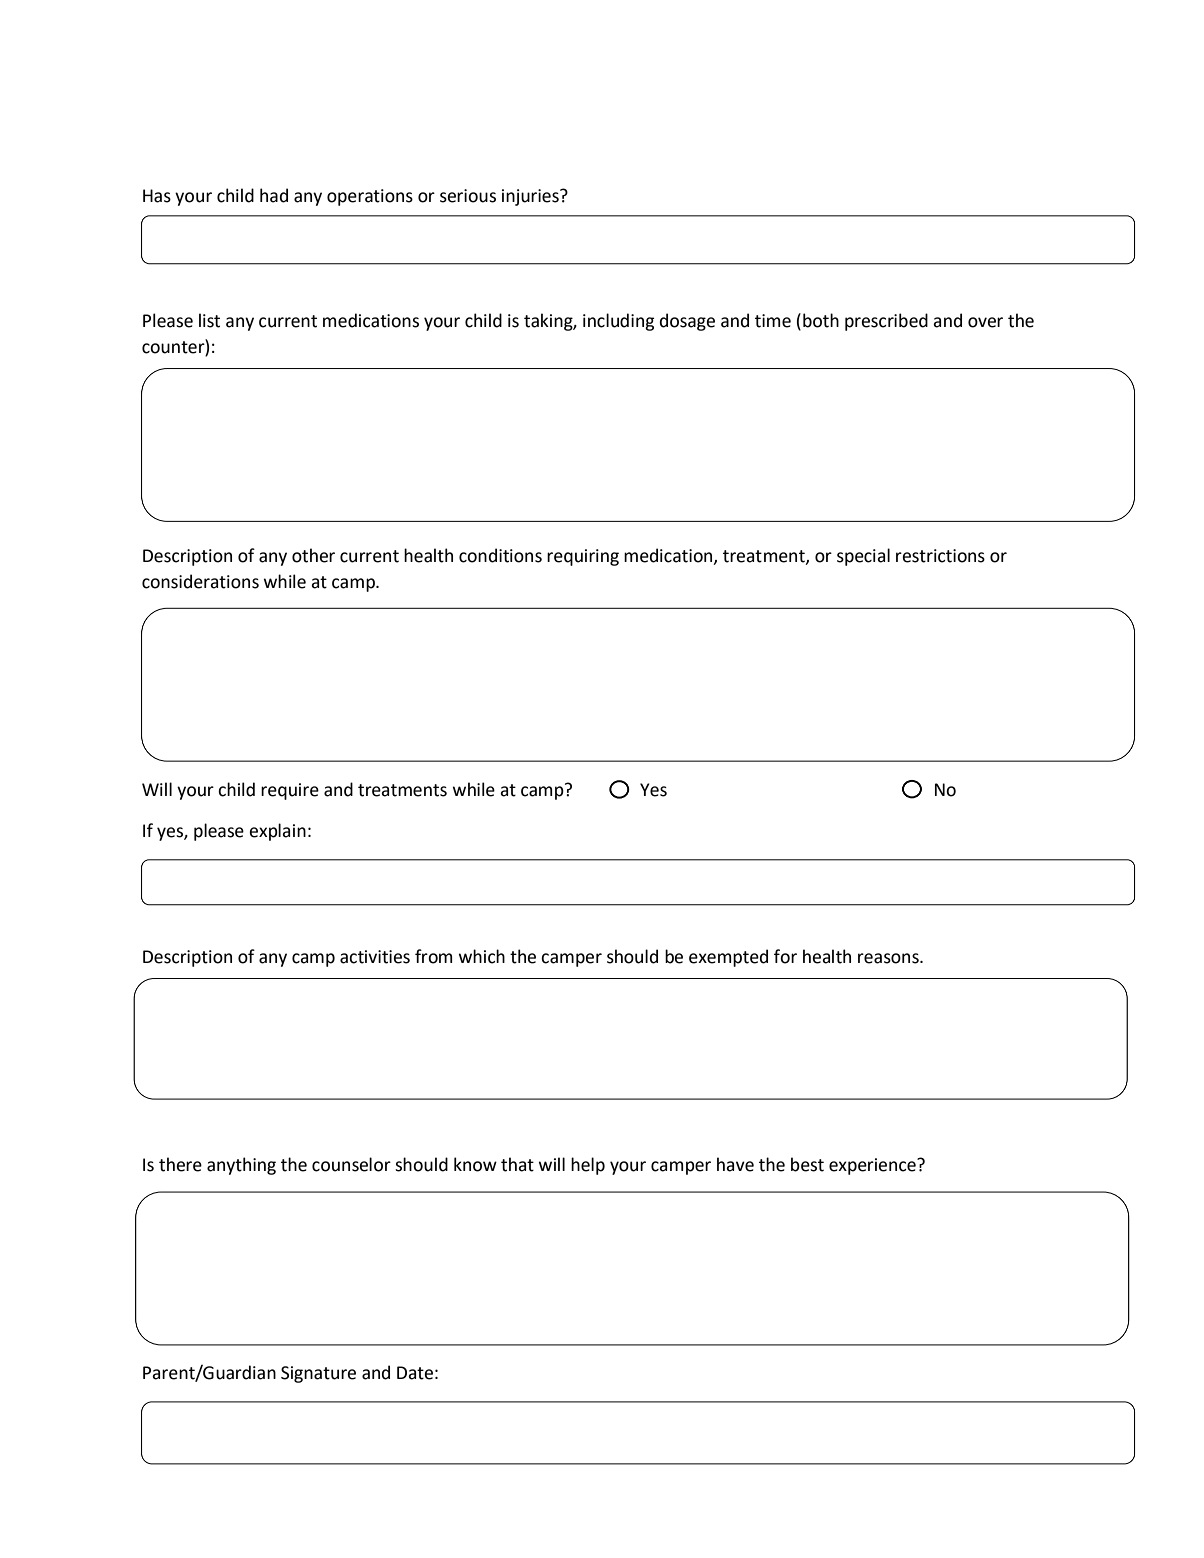  I want to click on help, so click(588, 1166).
